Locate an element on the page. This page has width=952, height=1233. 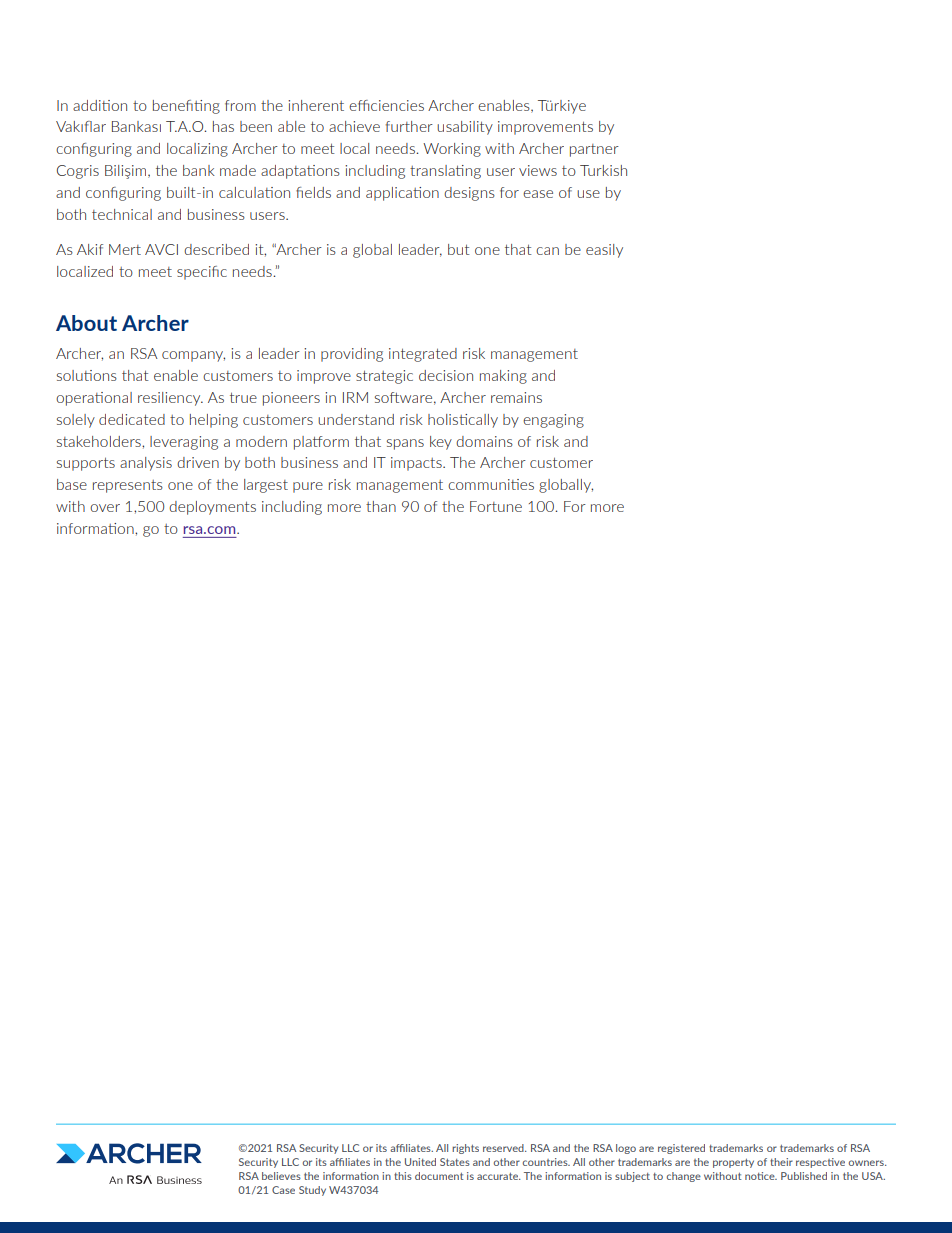
Turkish is located at coordinates (603, 170).
